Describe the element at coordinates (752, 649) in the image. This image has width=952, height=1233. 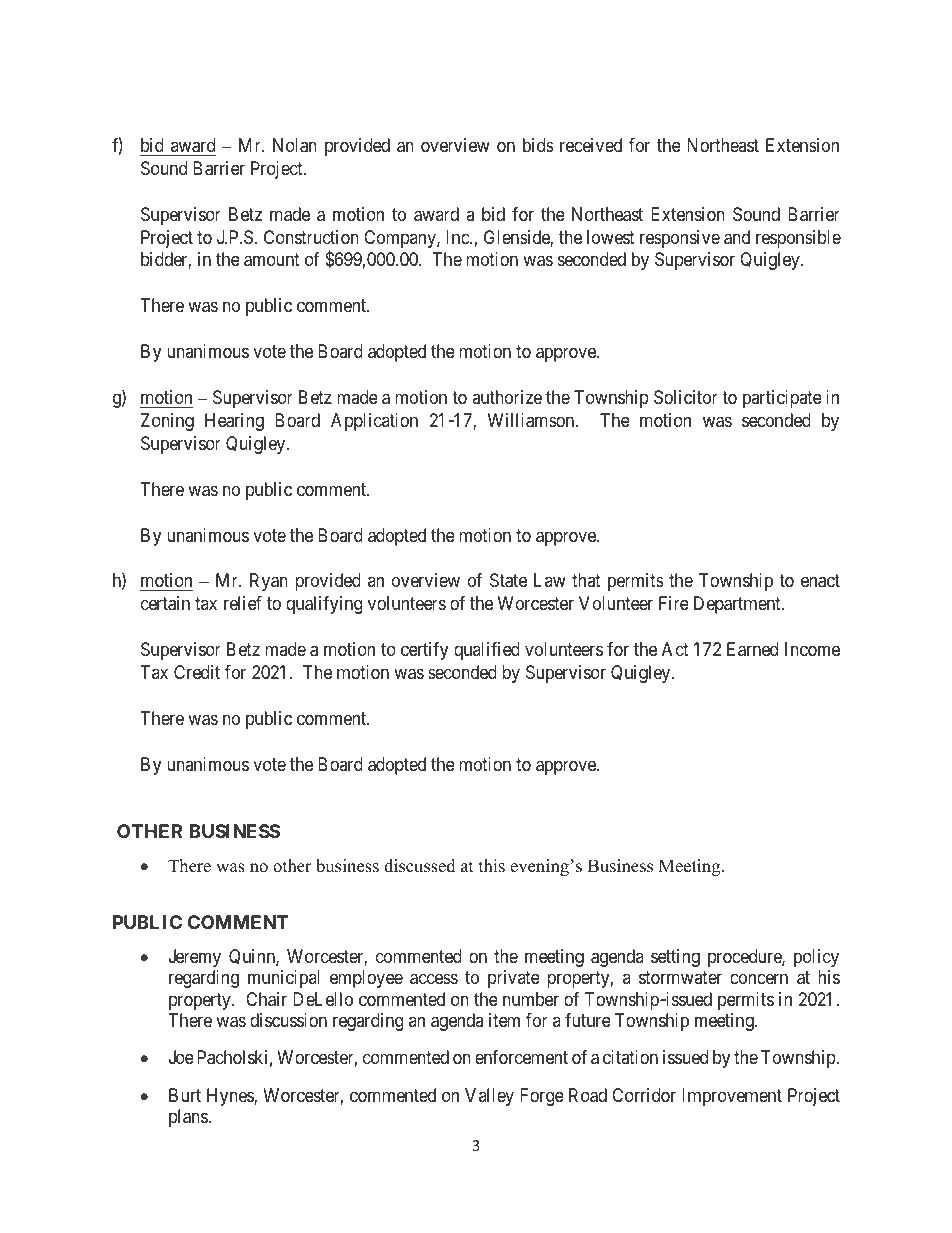
I see `Earned` at that location.
